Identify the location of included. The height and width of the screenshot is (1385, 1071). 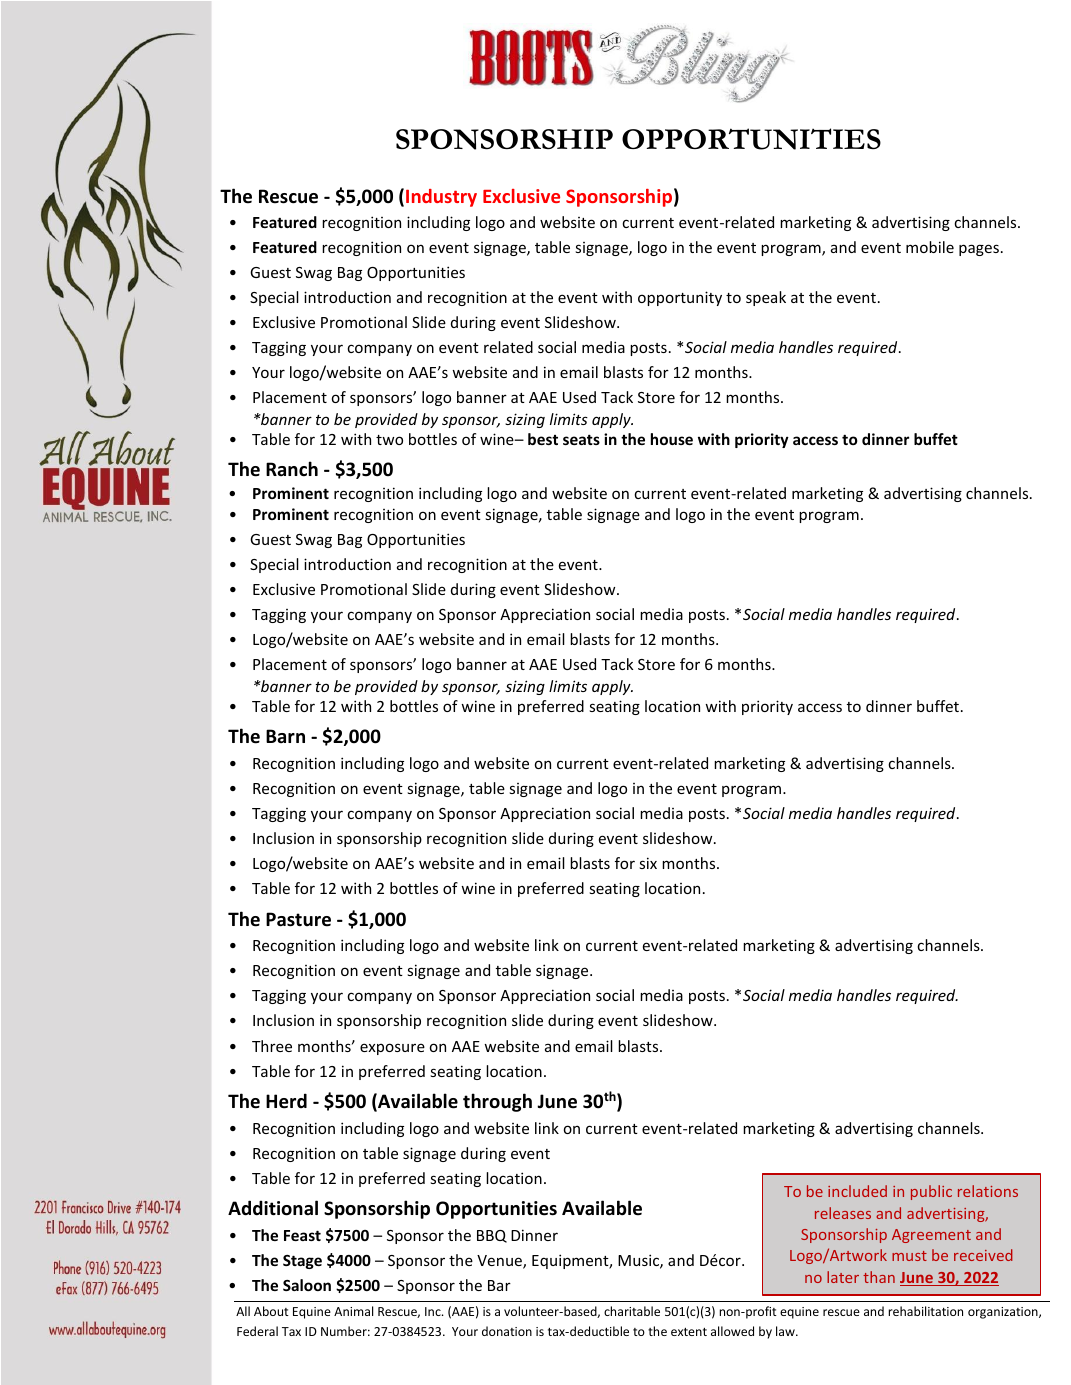
(857, 1191).
